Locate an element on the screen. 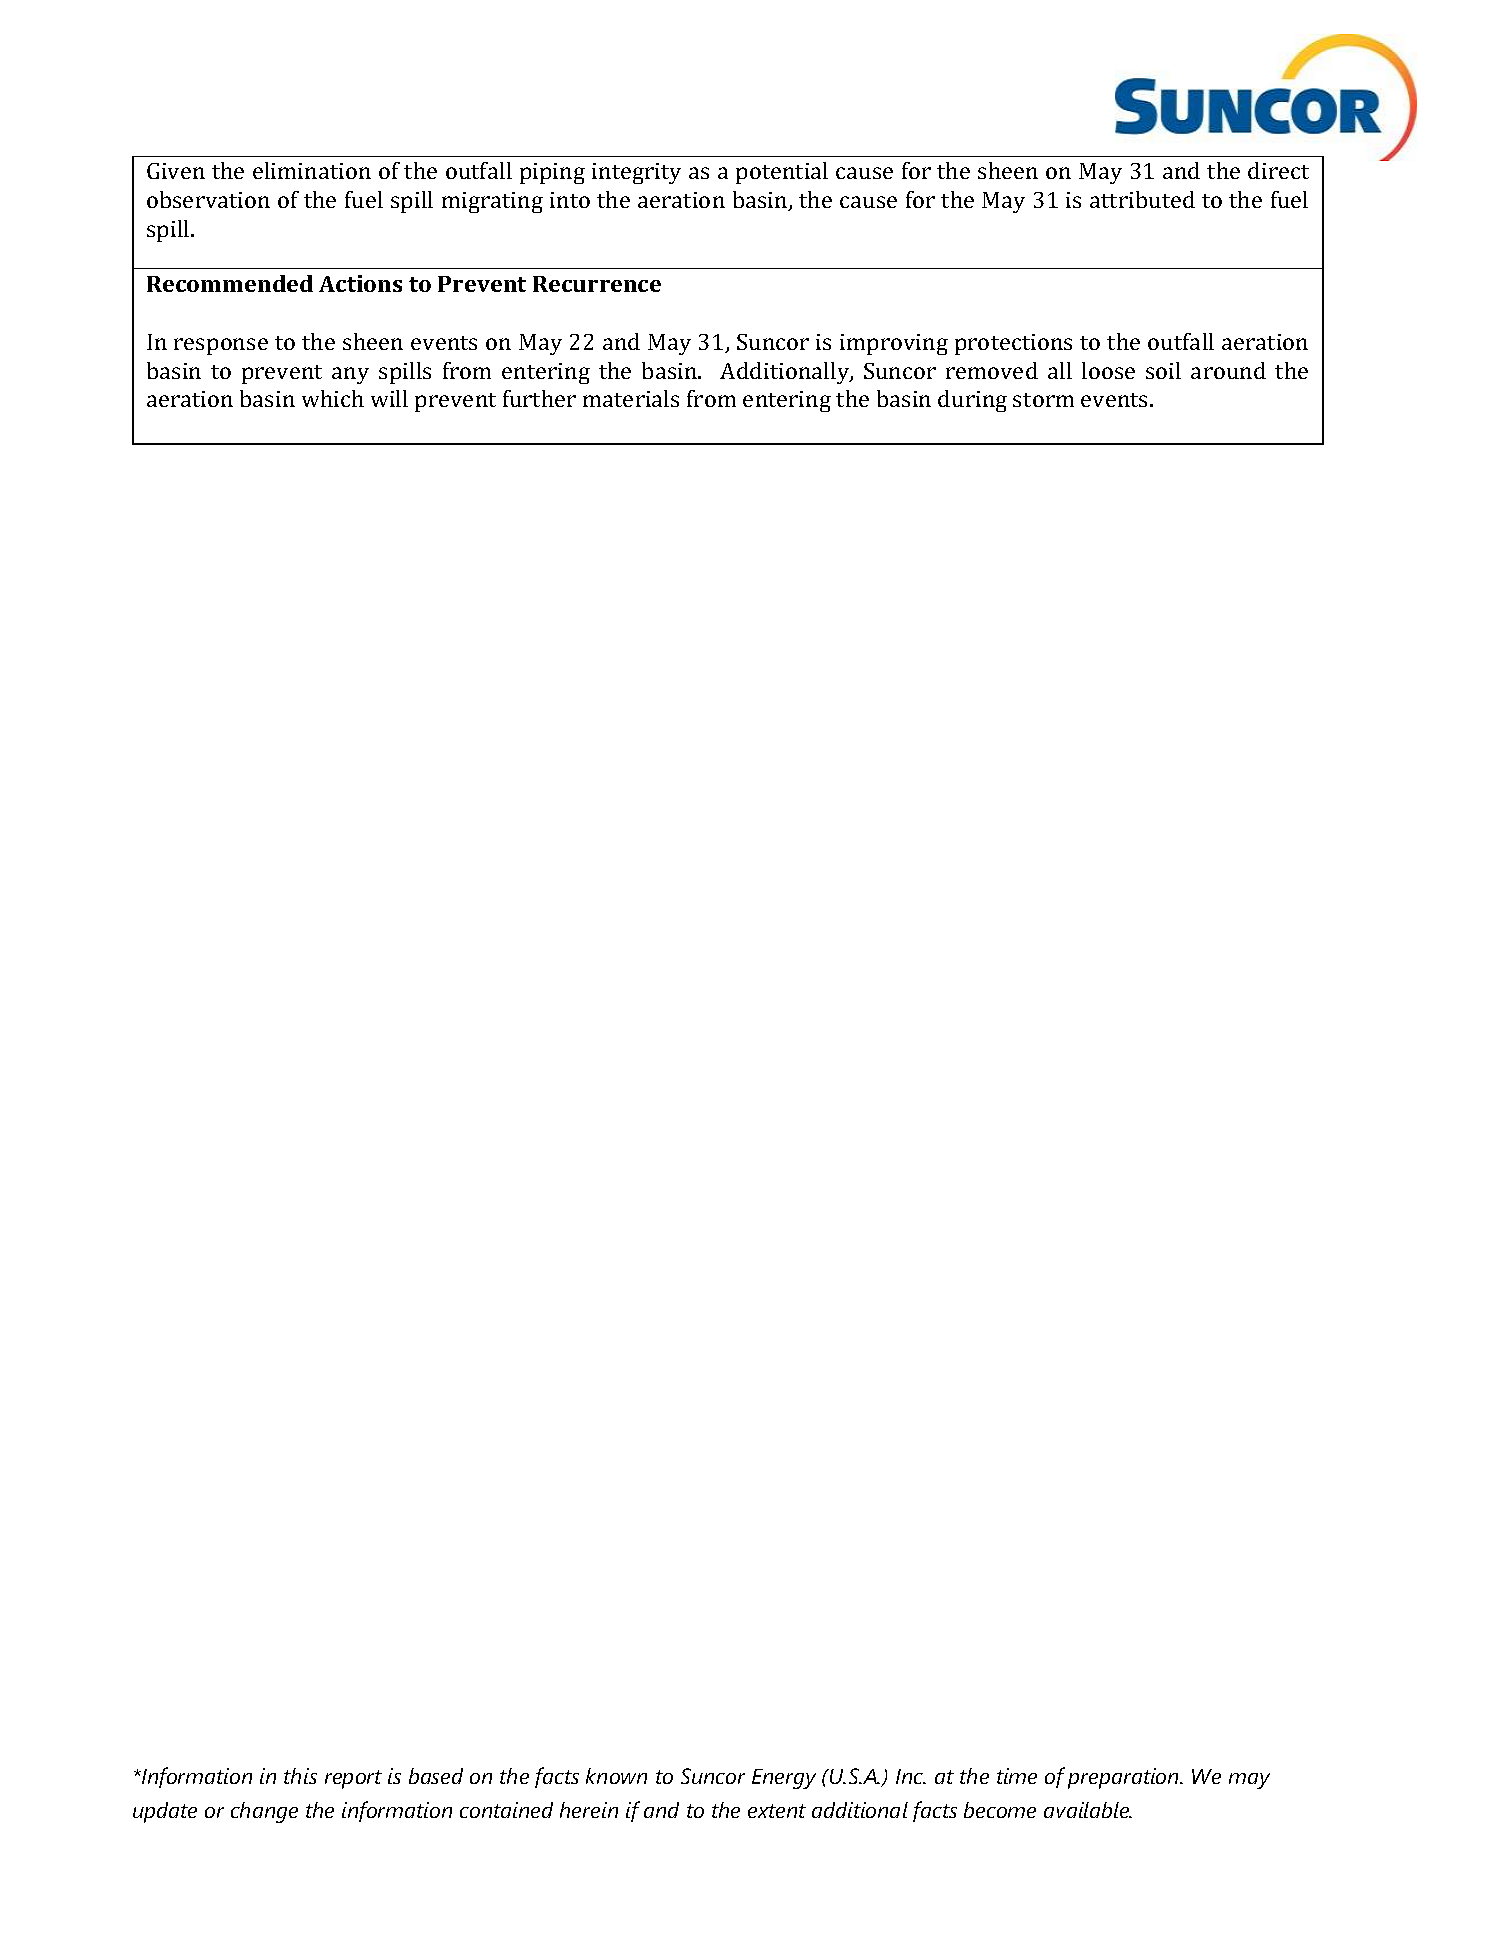 The image size is (1500, 1941). which is located at coordinates (333, 398).
